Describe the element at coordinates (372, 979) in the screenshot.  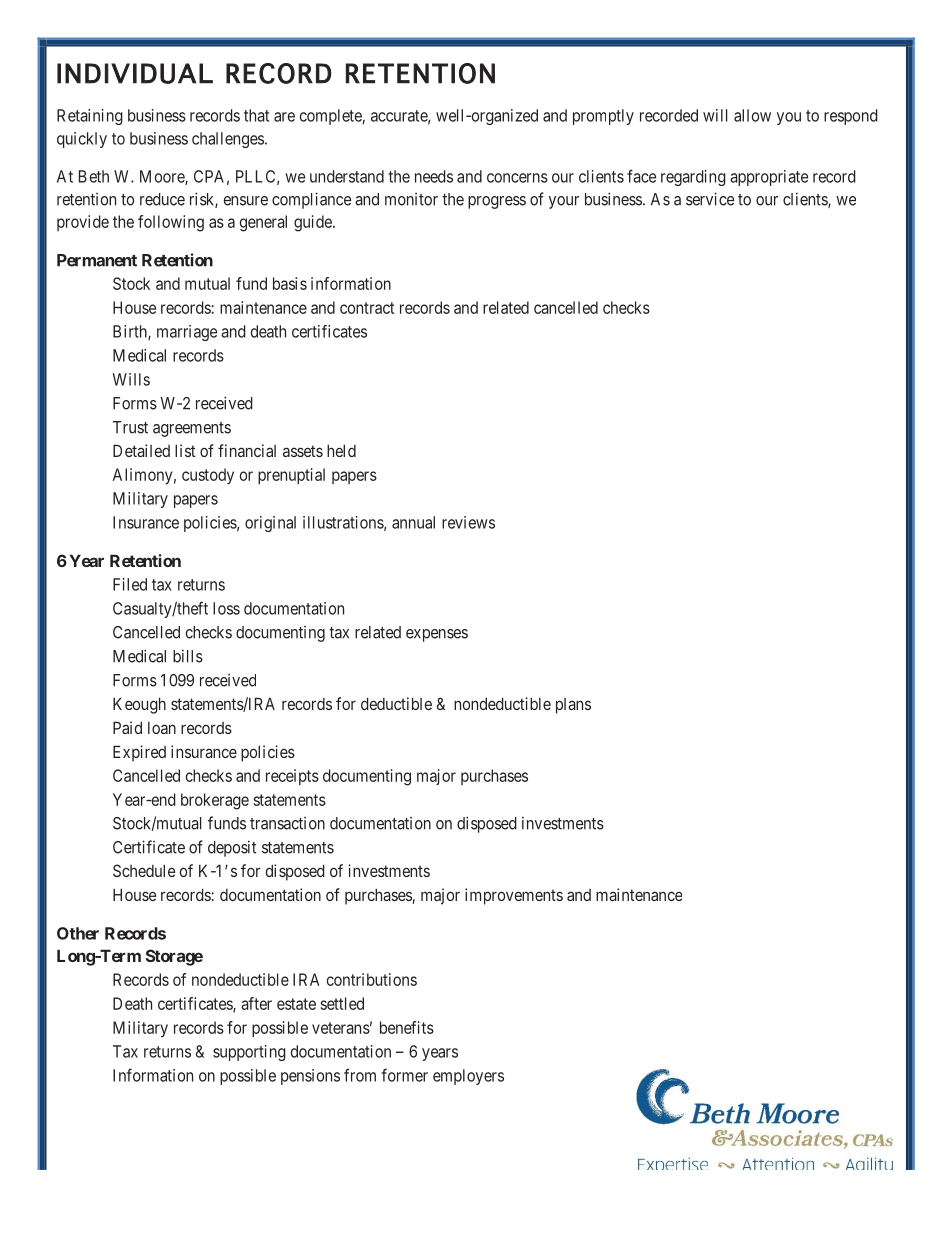
I see `contributions` at that location.
